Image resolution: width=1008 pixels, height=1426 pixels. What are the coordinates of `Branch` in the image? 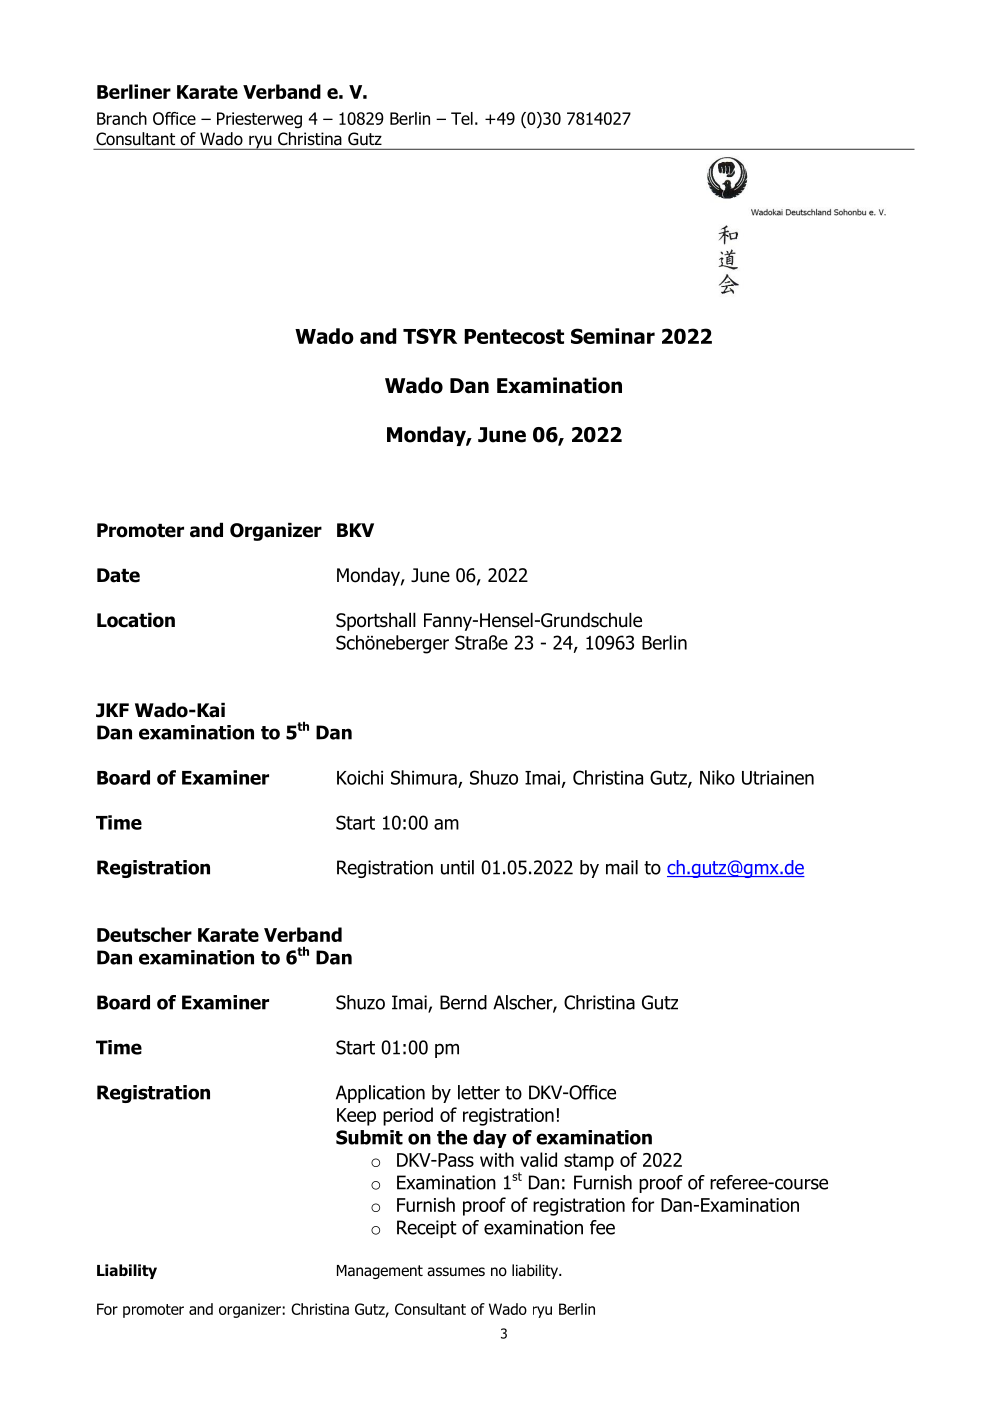 It's located at (122, 118).
